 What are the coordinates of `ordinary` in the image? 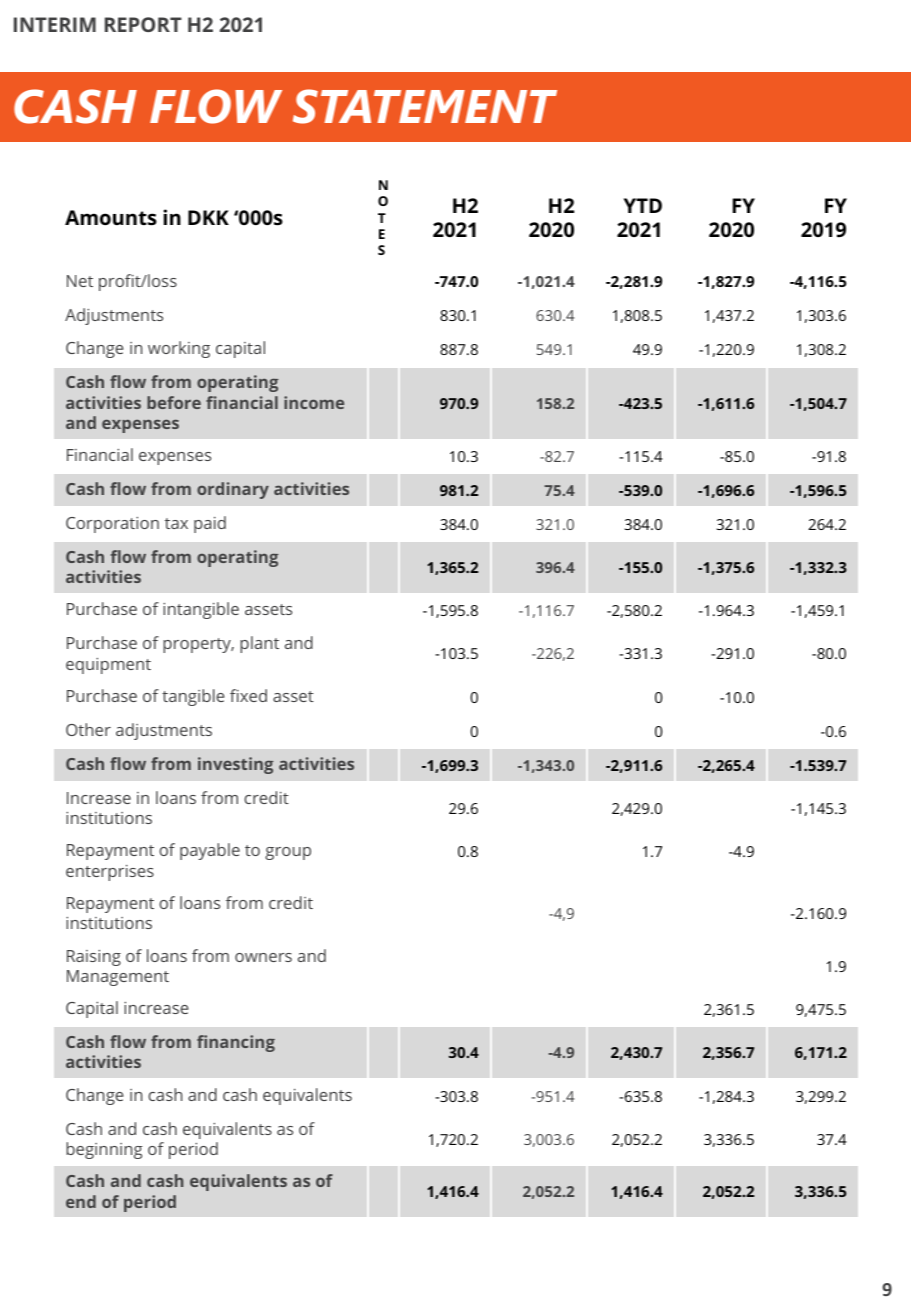 It's located at (233, 490).
